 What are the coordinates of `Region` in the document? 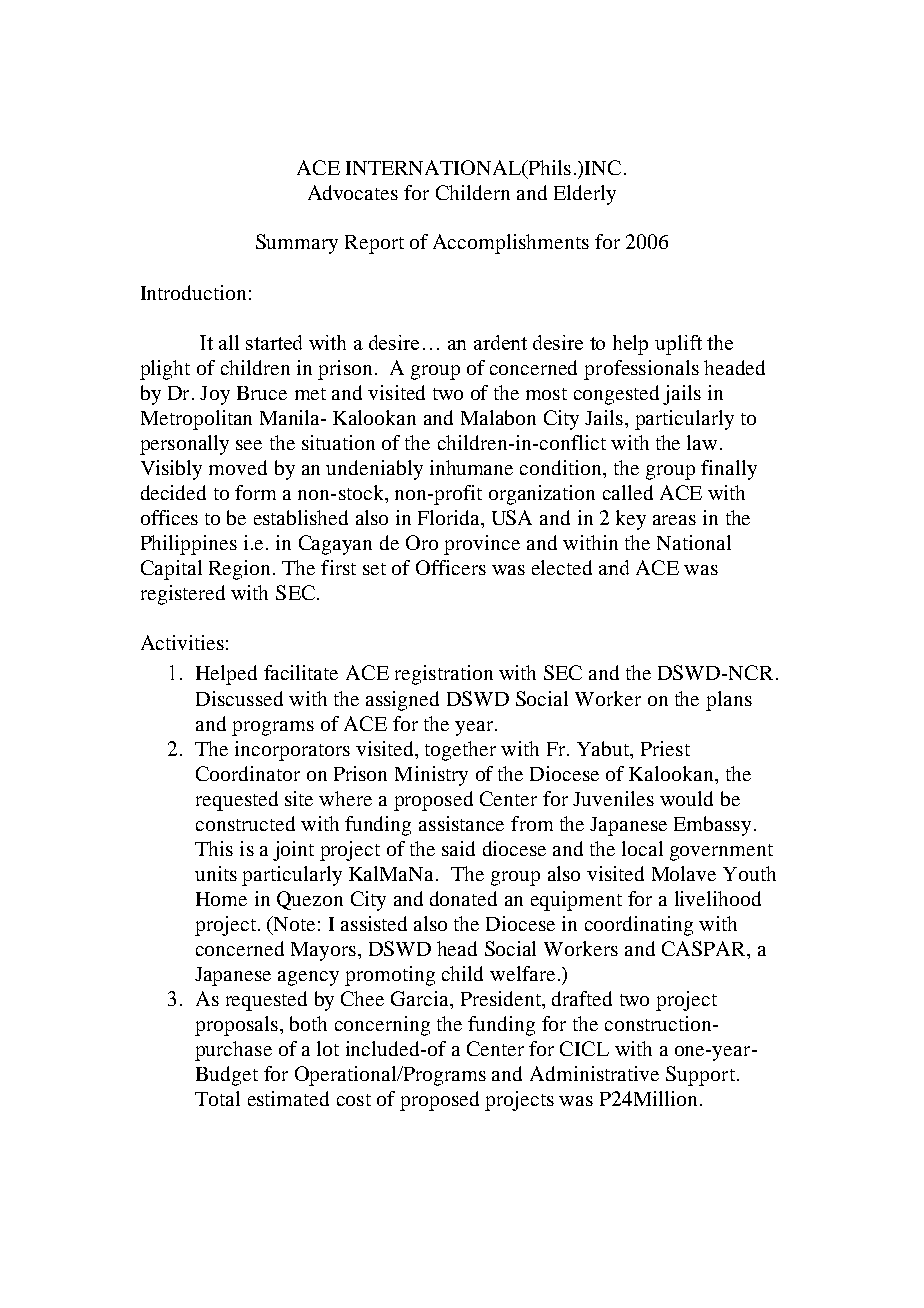 It's located at (239, 570).
